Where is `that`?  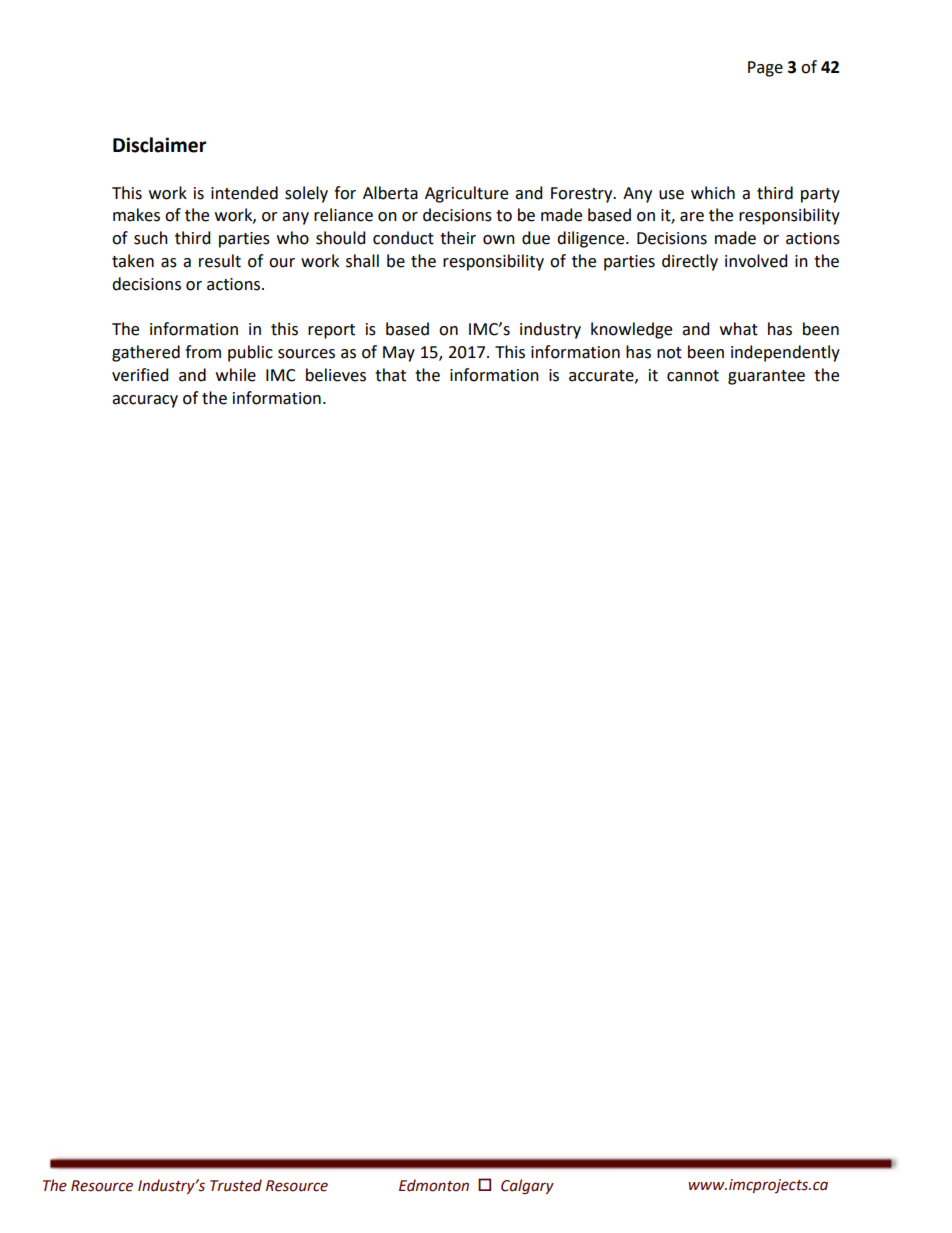 that is located at coordinates (390, 375).
